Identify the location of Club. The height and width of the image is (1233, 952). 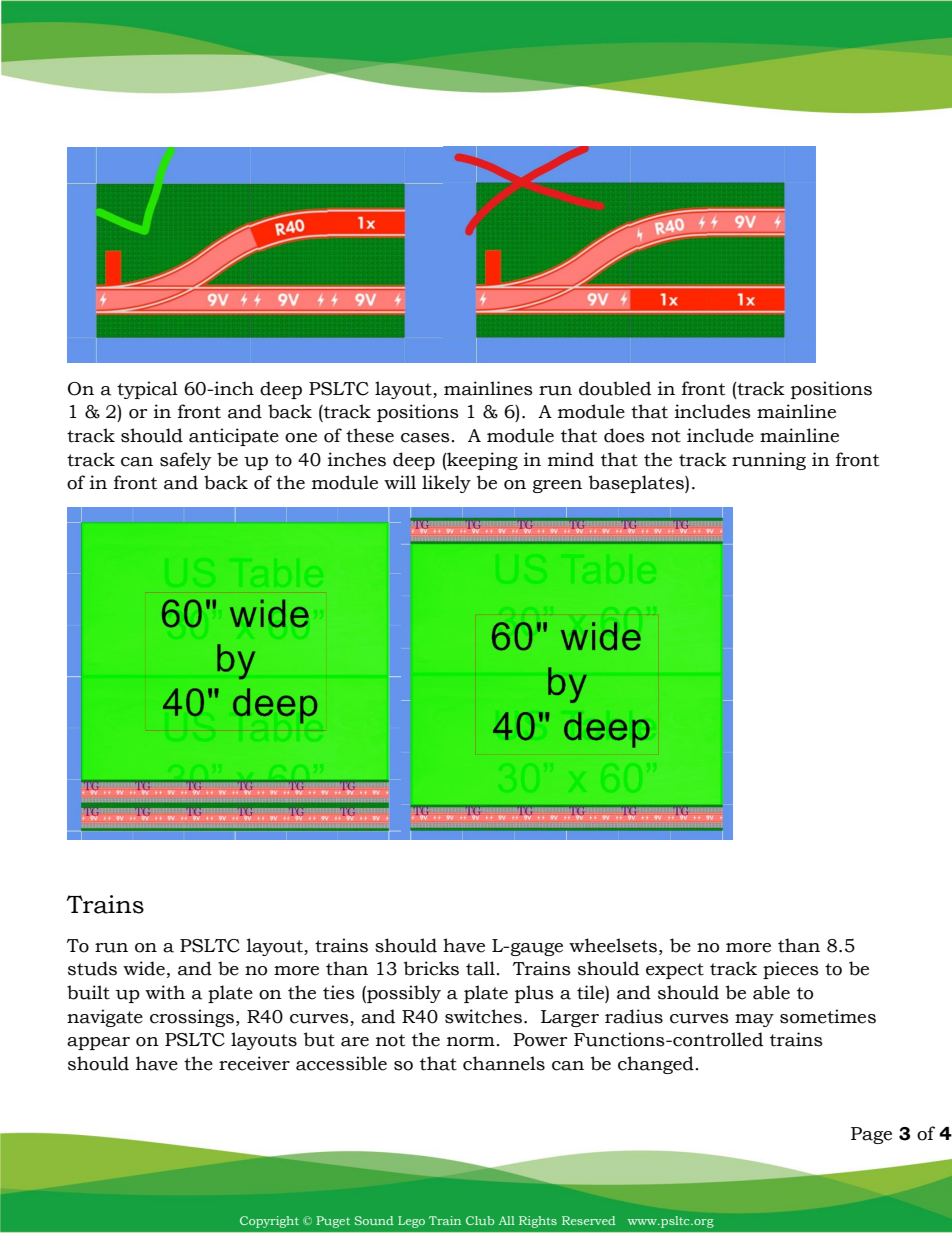
(480, 1220).
